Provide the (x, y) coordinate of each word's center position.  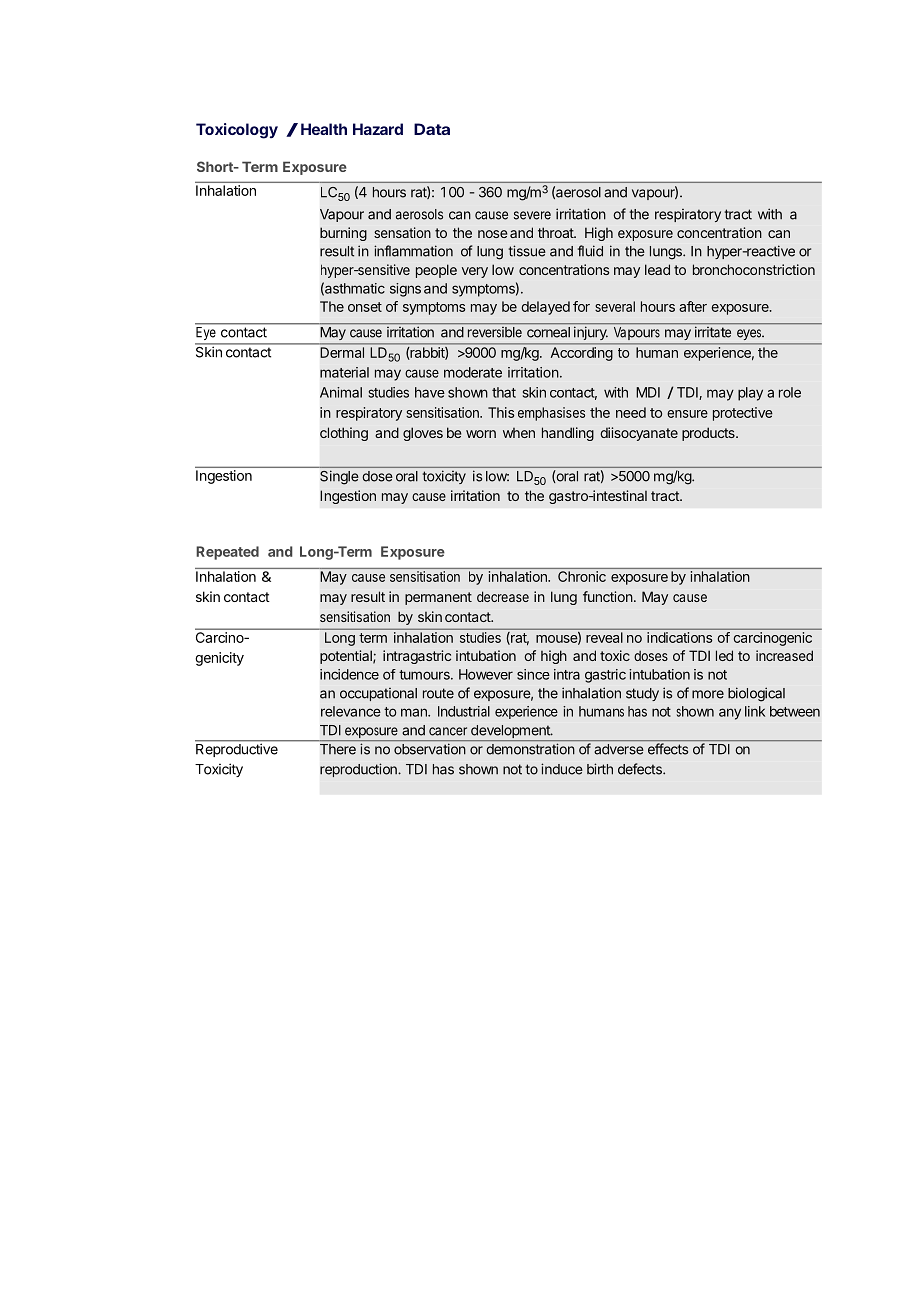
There (338, 749)
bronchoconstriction (754, 269)
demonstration (530, 749)
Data (432, 129)
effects (668, 749)
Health (324, 129)
